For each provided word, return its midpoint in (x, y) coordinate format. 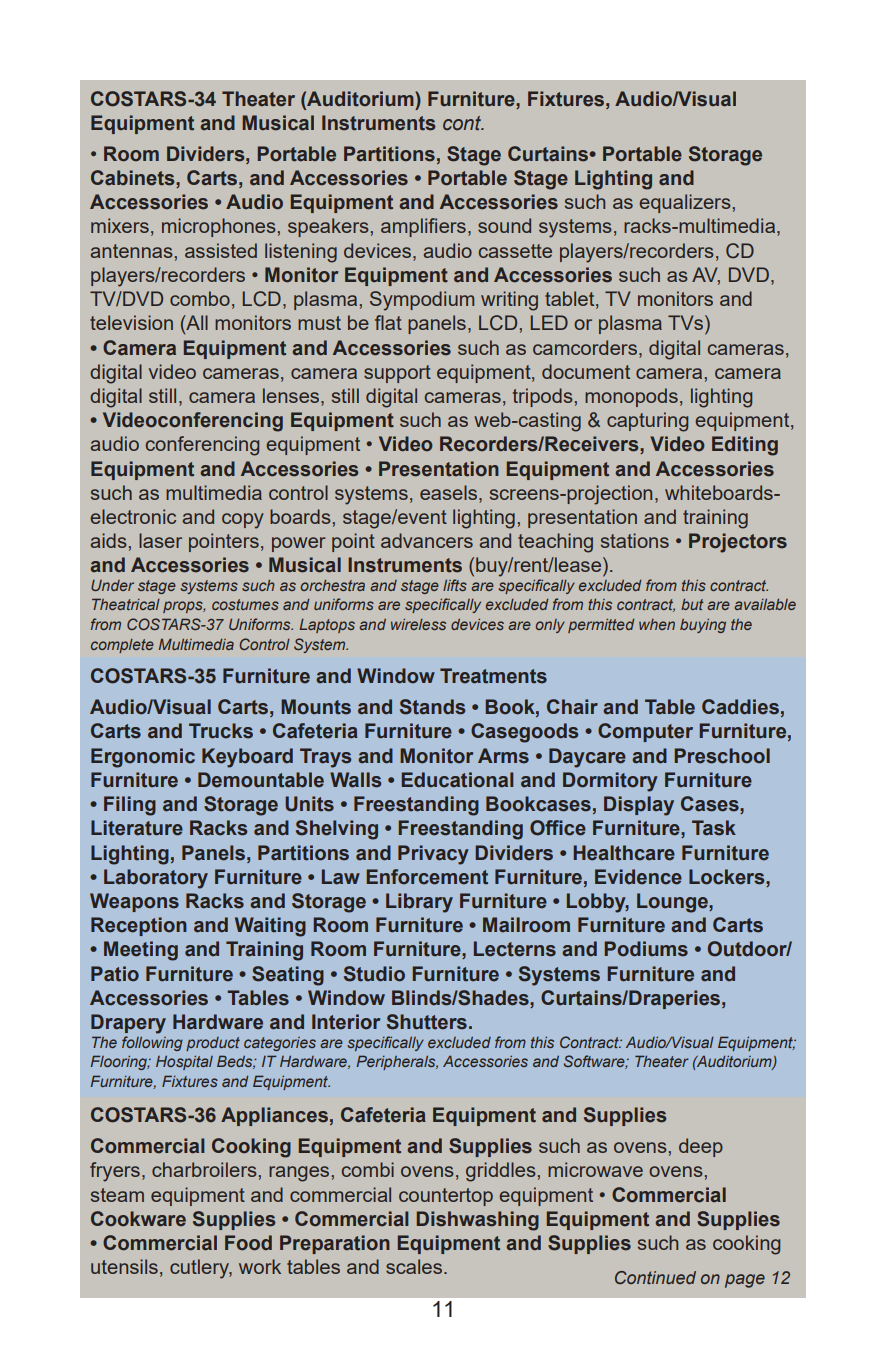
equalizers (685, 203)
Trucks (221, 731)
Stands (432, 707)
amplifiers (423, 227)
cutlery (201, 1269)
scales (415, 1266)
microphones (219, 227)
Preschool (722, 756)
